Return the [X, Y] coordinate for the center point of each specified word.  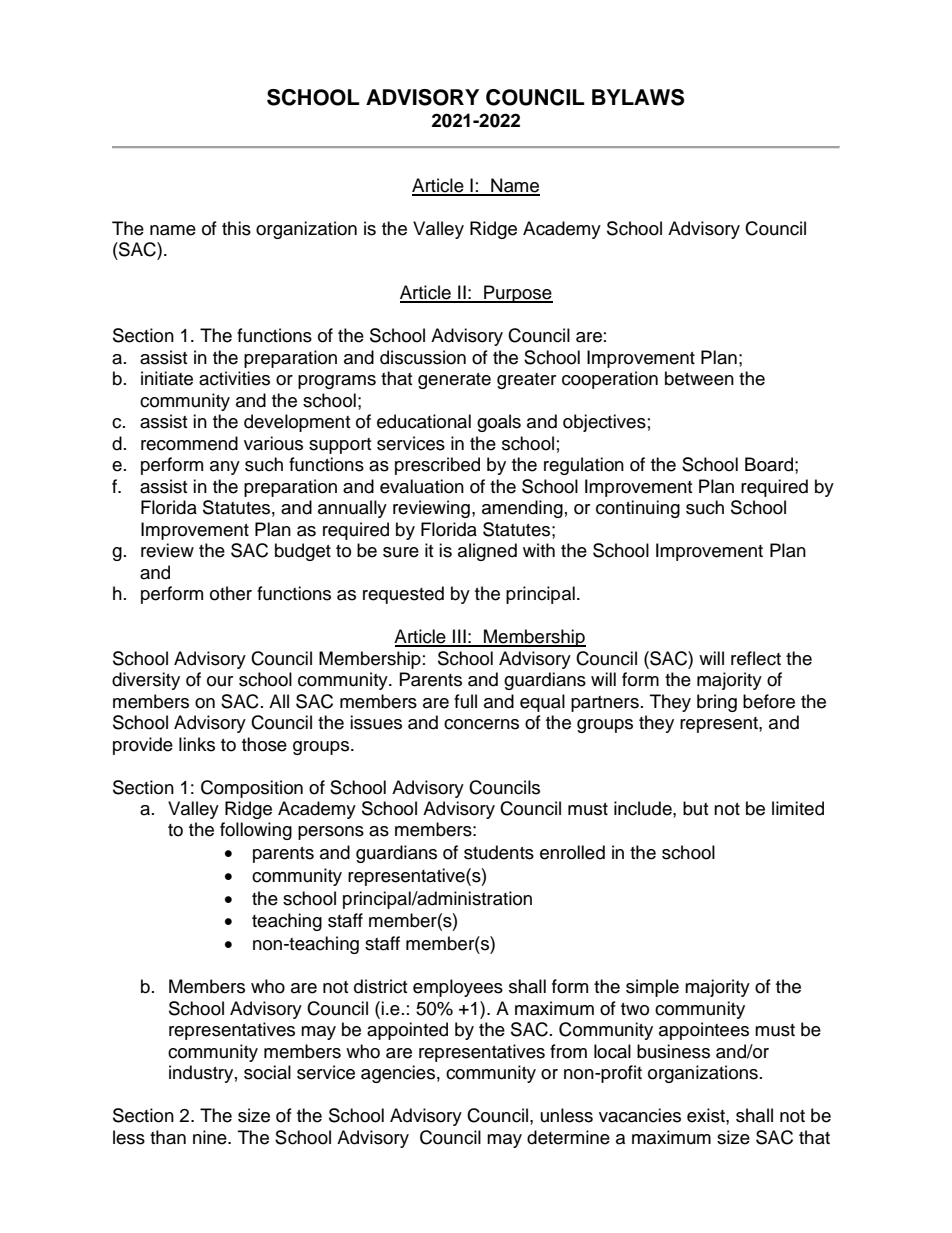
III [459, 637]
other [231, 593]
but [695, 808]
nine [211, 1137]
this [236, 228]
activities [234, 378]
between [699, 378]
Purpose [517, 294]
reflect [756, 658]
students [499, 852]
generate [454, 381]
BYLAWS [638, 97]
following [256, 831]
